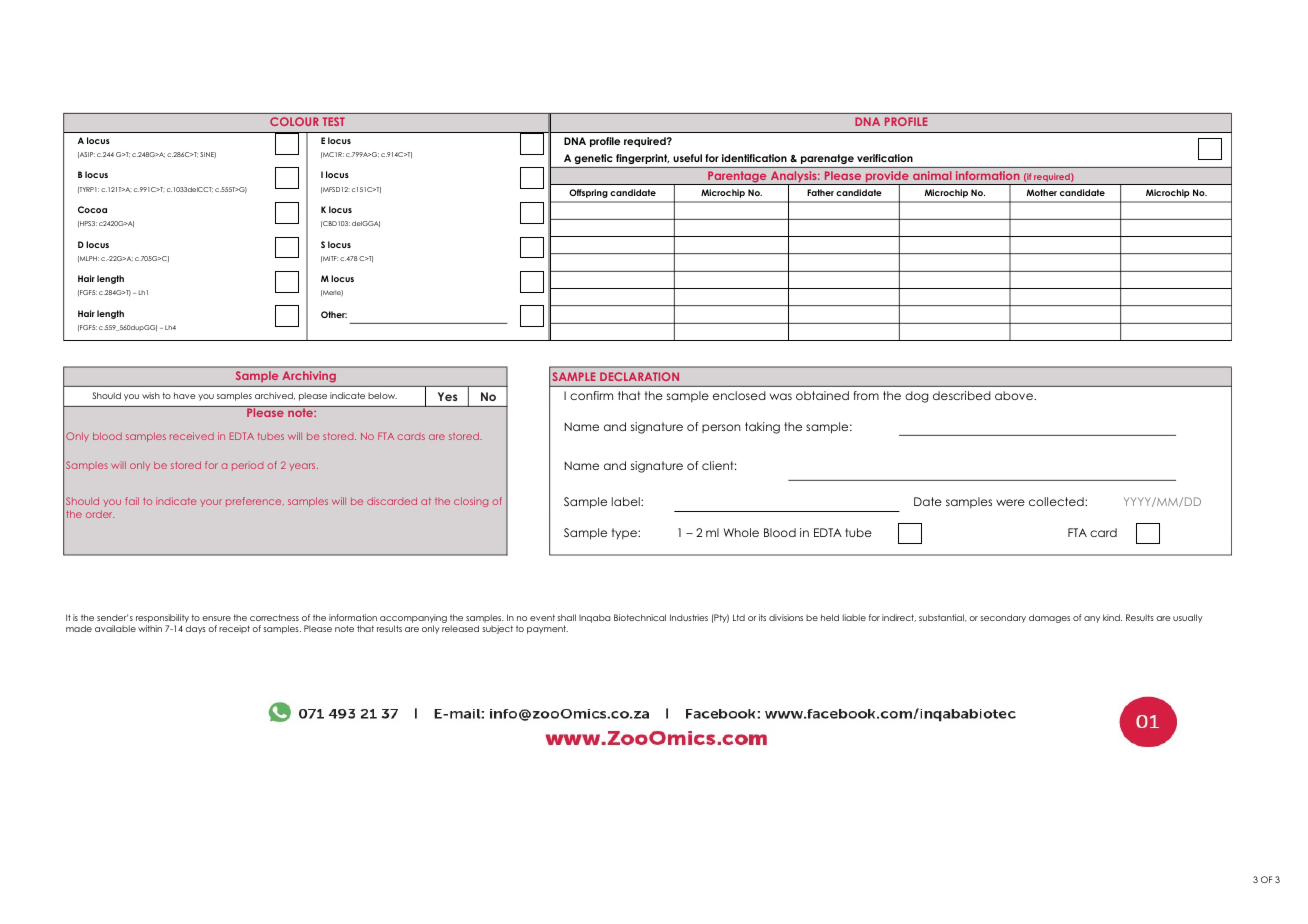 The image size is (1308, 924). Describe the element at coordinates (1015, 395) in the screenshot. I see `above` at that location.
